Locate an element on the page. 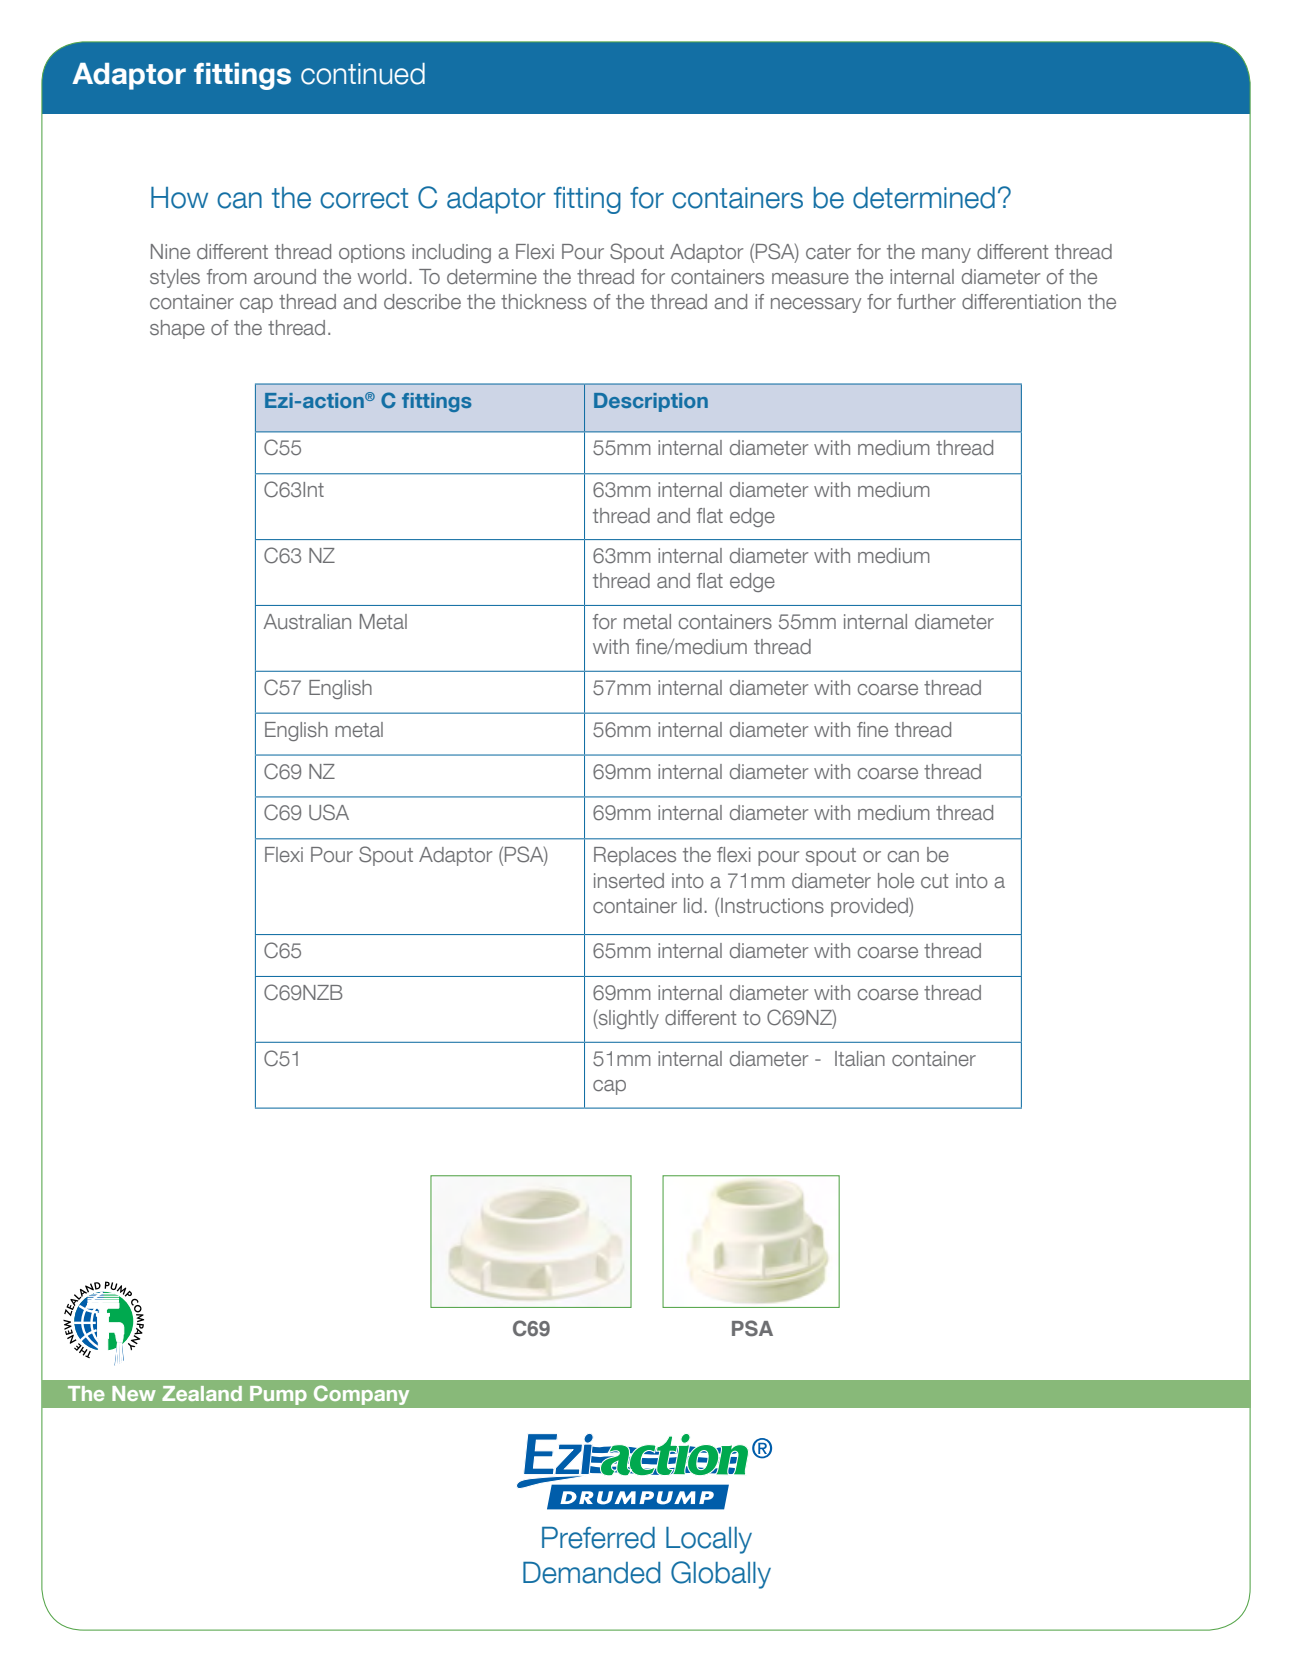  including is located at coordinates (451, 253).
